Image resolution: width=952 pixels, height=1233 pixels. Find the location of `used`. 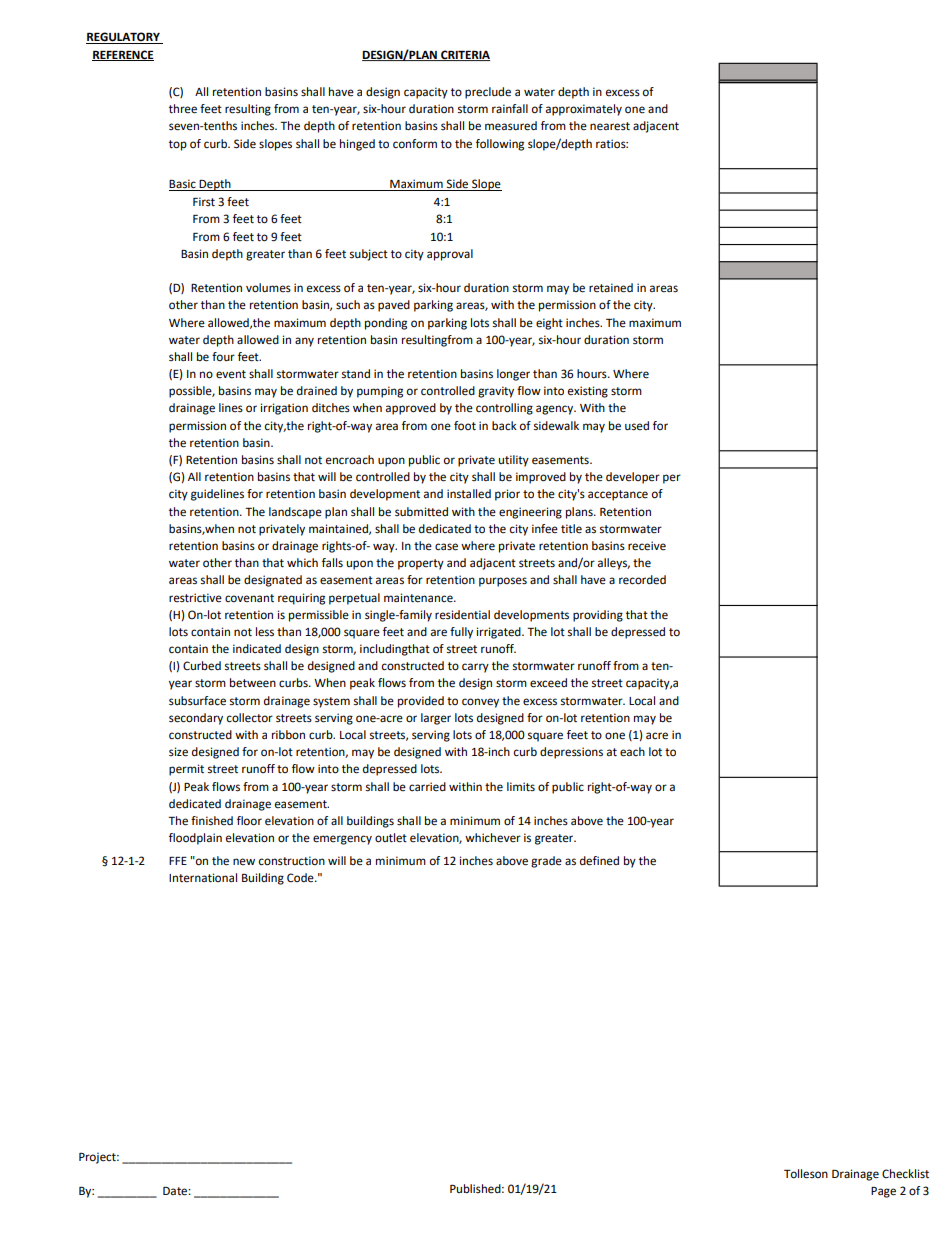

used is located at coordinates (637, 426).
